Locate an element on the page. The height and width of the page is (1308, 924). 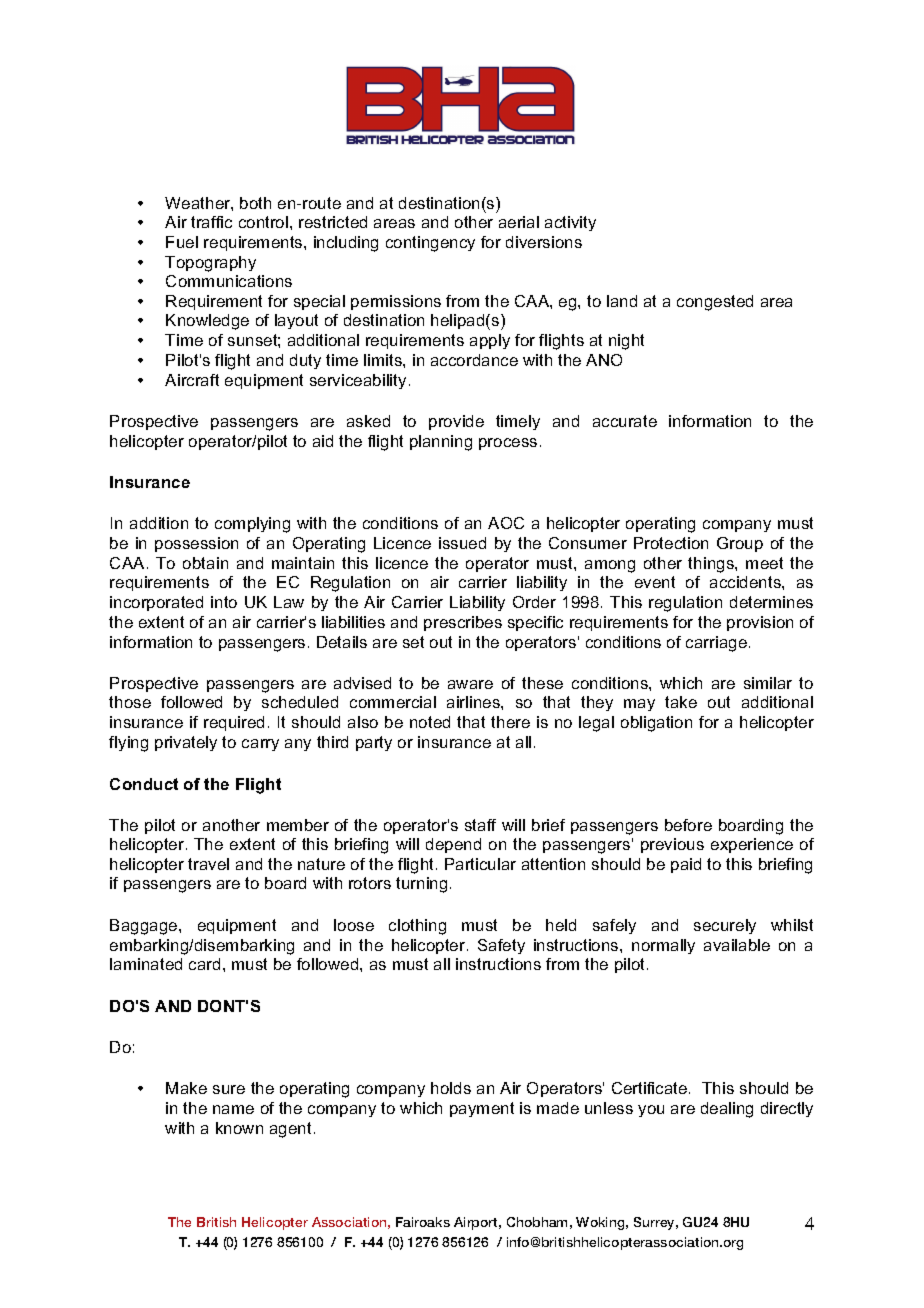
holds is located at coordinates (451, 1088).
